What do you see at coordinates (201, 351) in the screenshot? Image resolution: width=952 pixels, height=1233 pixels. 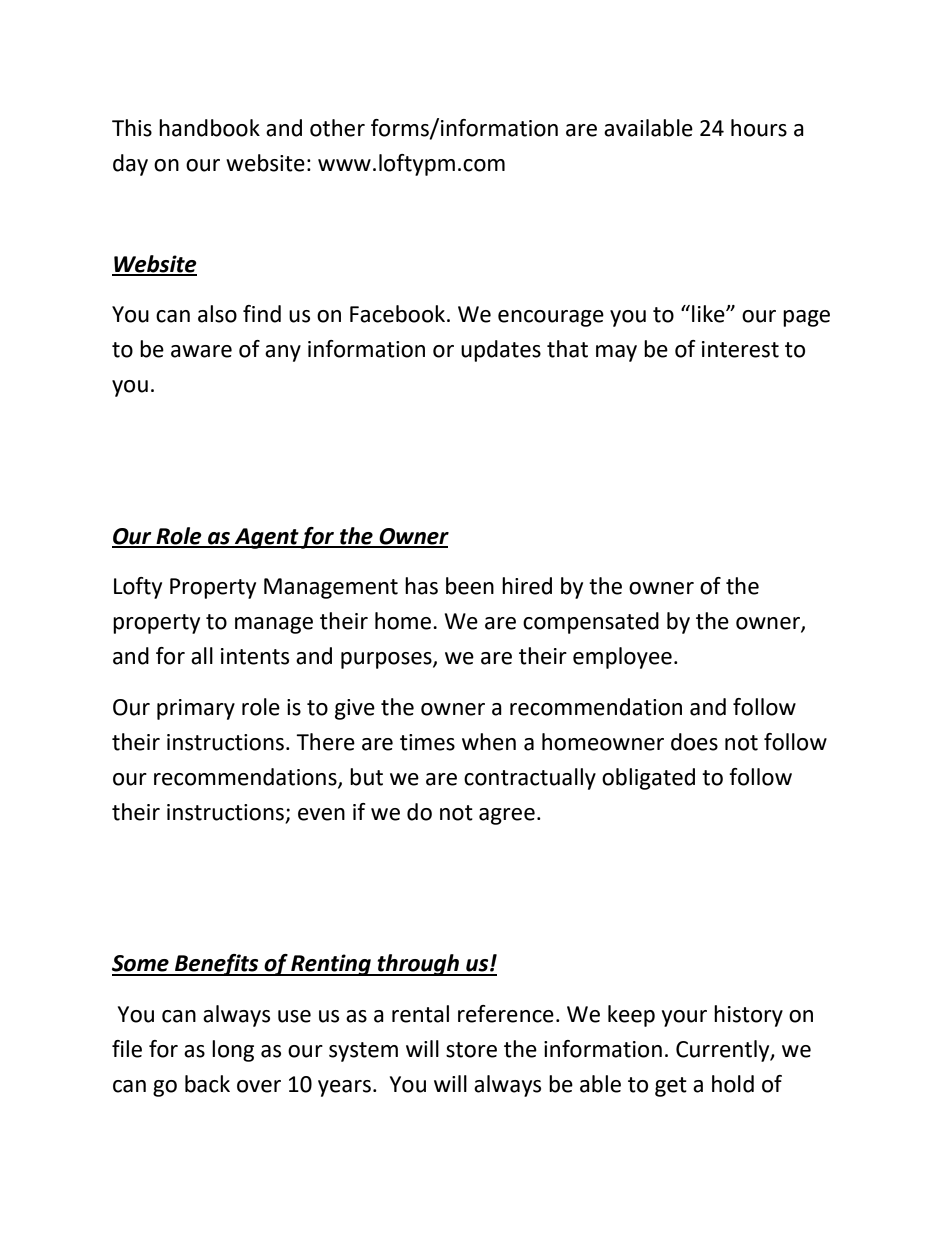 I see `aware` at bounding box center [201, 351].
